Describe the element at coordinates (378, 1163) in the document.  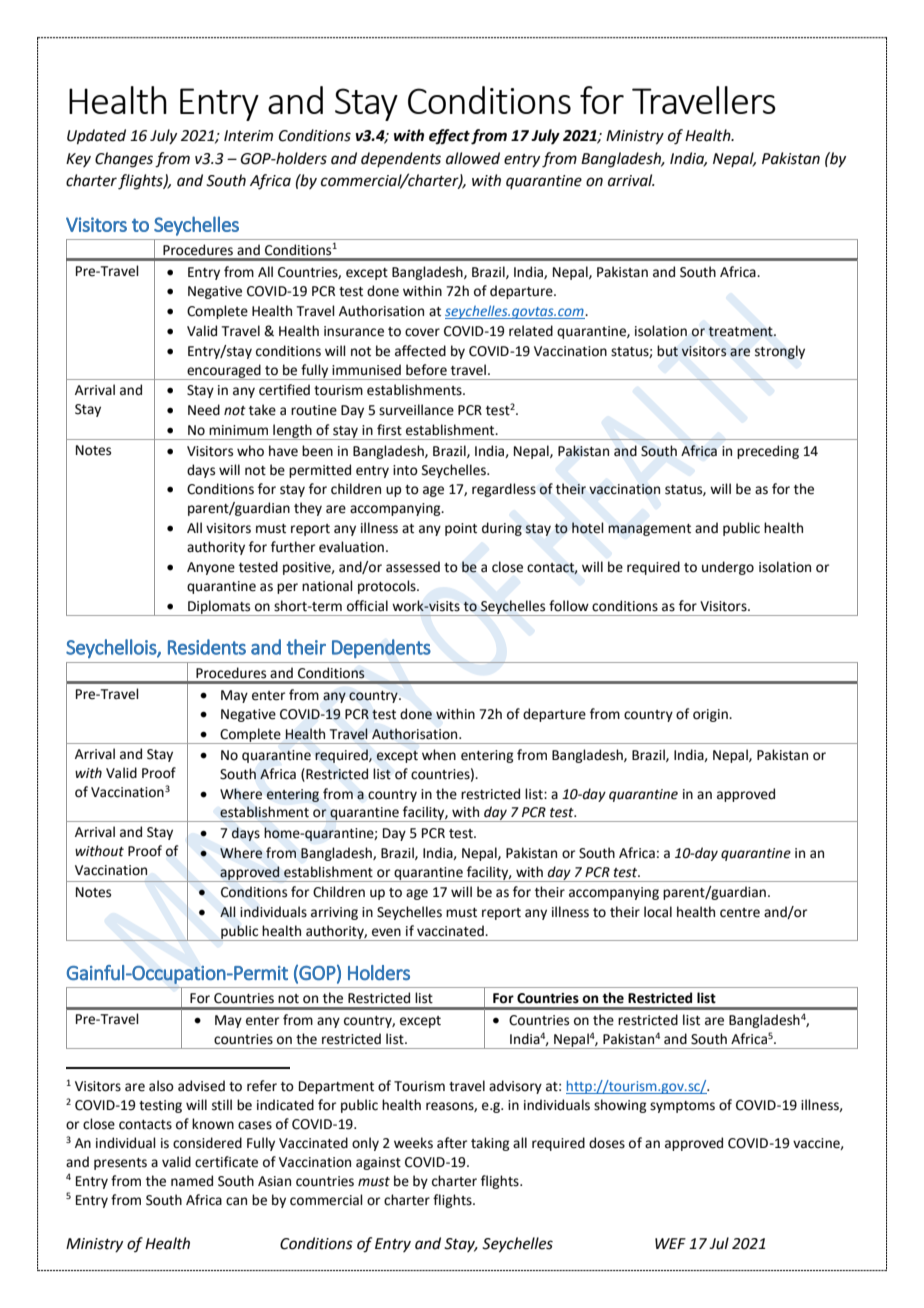
I see `against` at that location.
